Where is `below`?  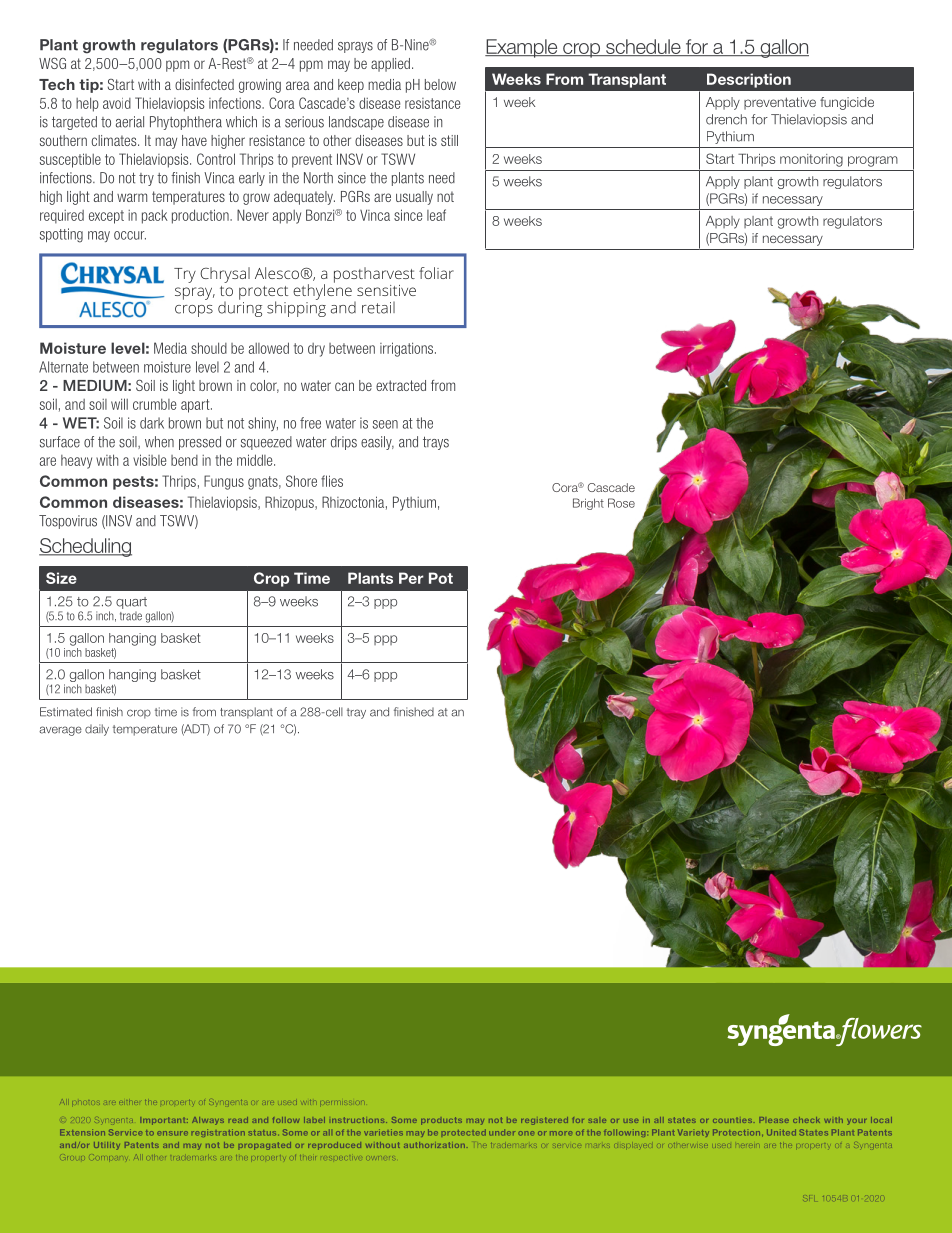 below is located at coordinates (440, 84).
